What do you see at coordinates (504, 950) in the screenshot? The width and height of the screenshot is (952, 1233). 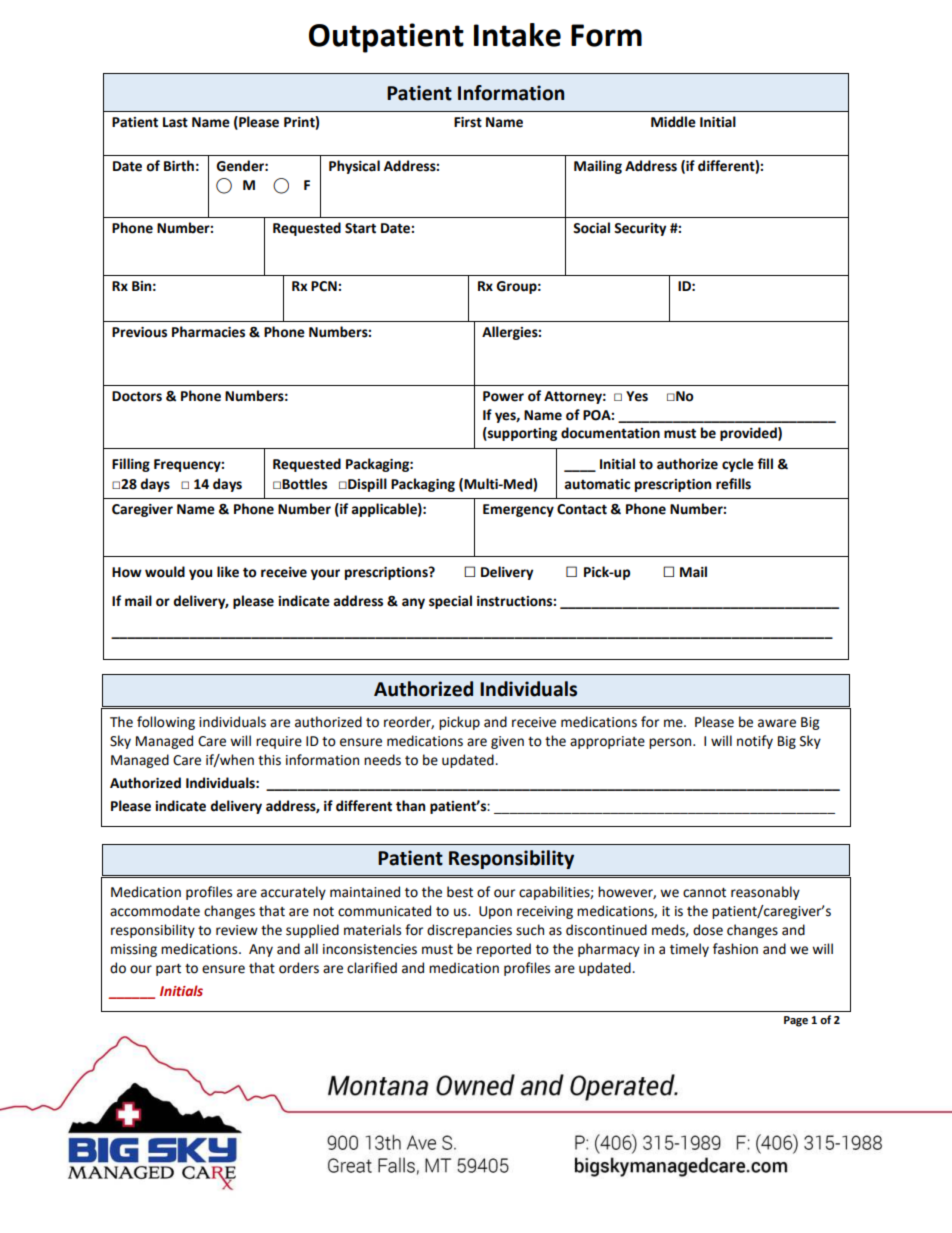 I see `reported` at bounding box center [504, 950].
